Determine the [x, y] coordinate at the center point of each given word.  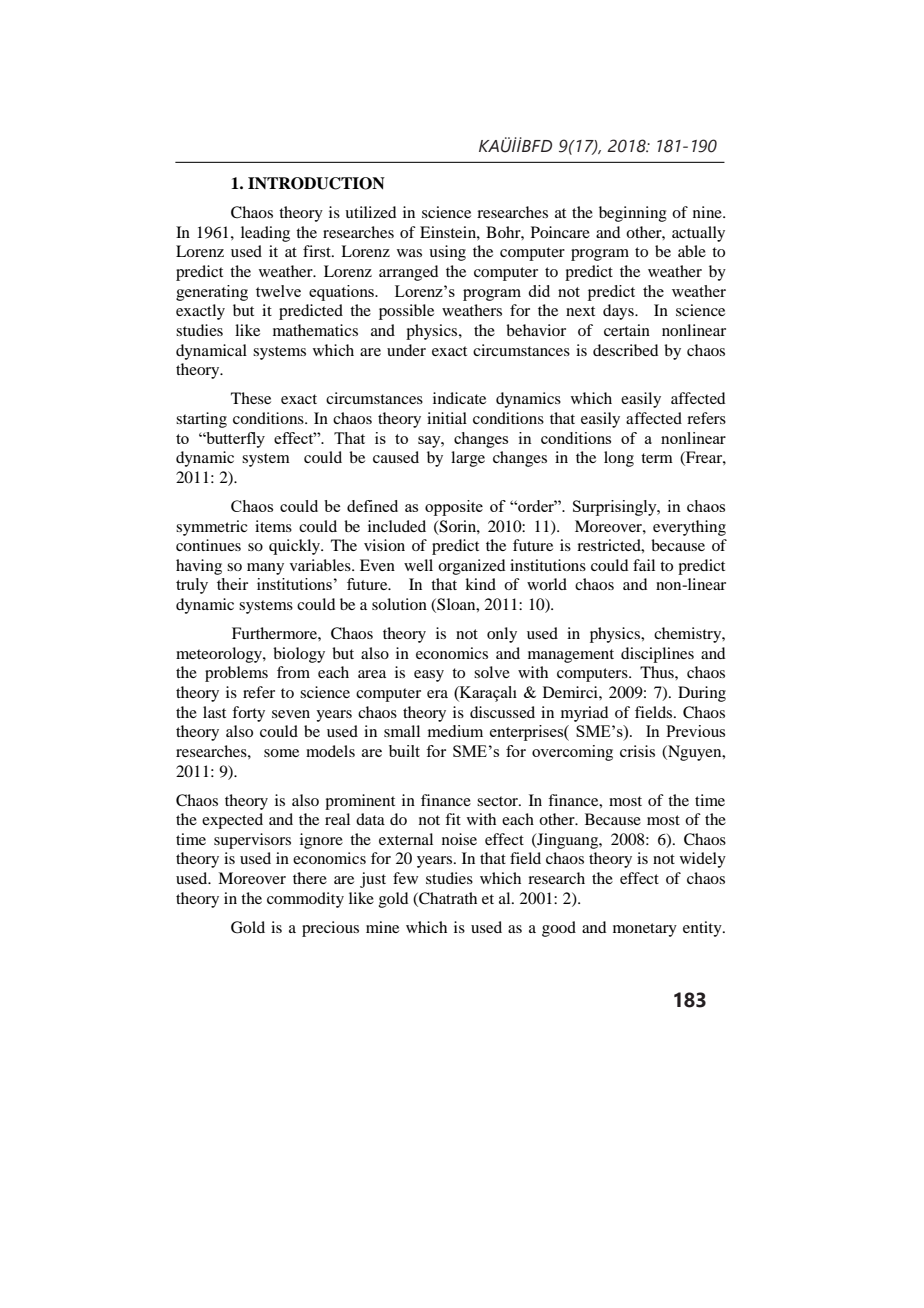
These [251, 398]
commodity [305, 900]
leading [265, 234]
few [405, 878]
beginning [633, 214]
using [447, 253]
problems [236, 674]
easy [429, 676]
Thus [658, 672]
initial [447, 418]
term [657, 458]
